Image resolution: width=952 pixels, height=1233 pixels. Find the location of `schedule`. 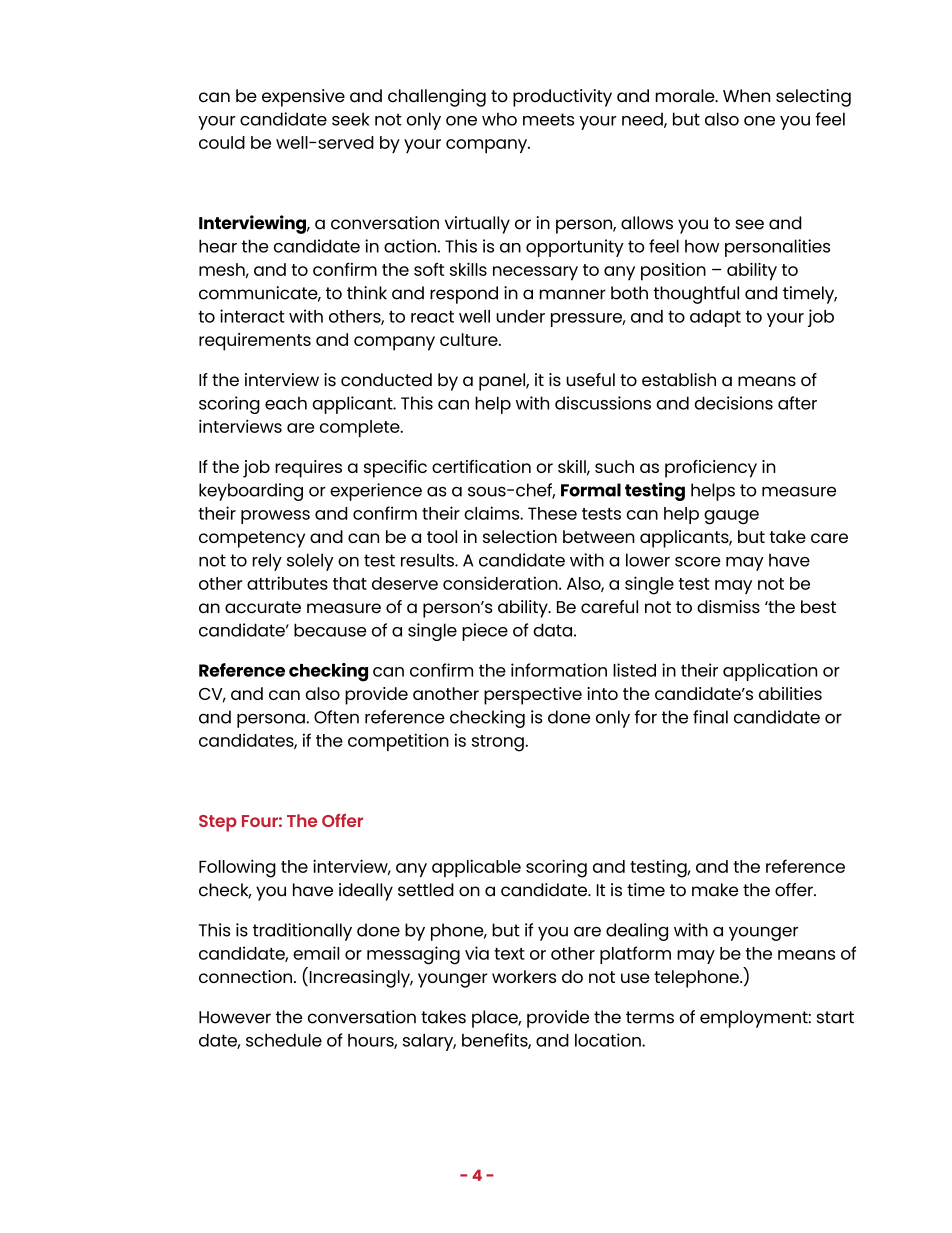

schedule is located at coordinates (284, 1040).
